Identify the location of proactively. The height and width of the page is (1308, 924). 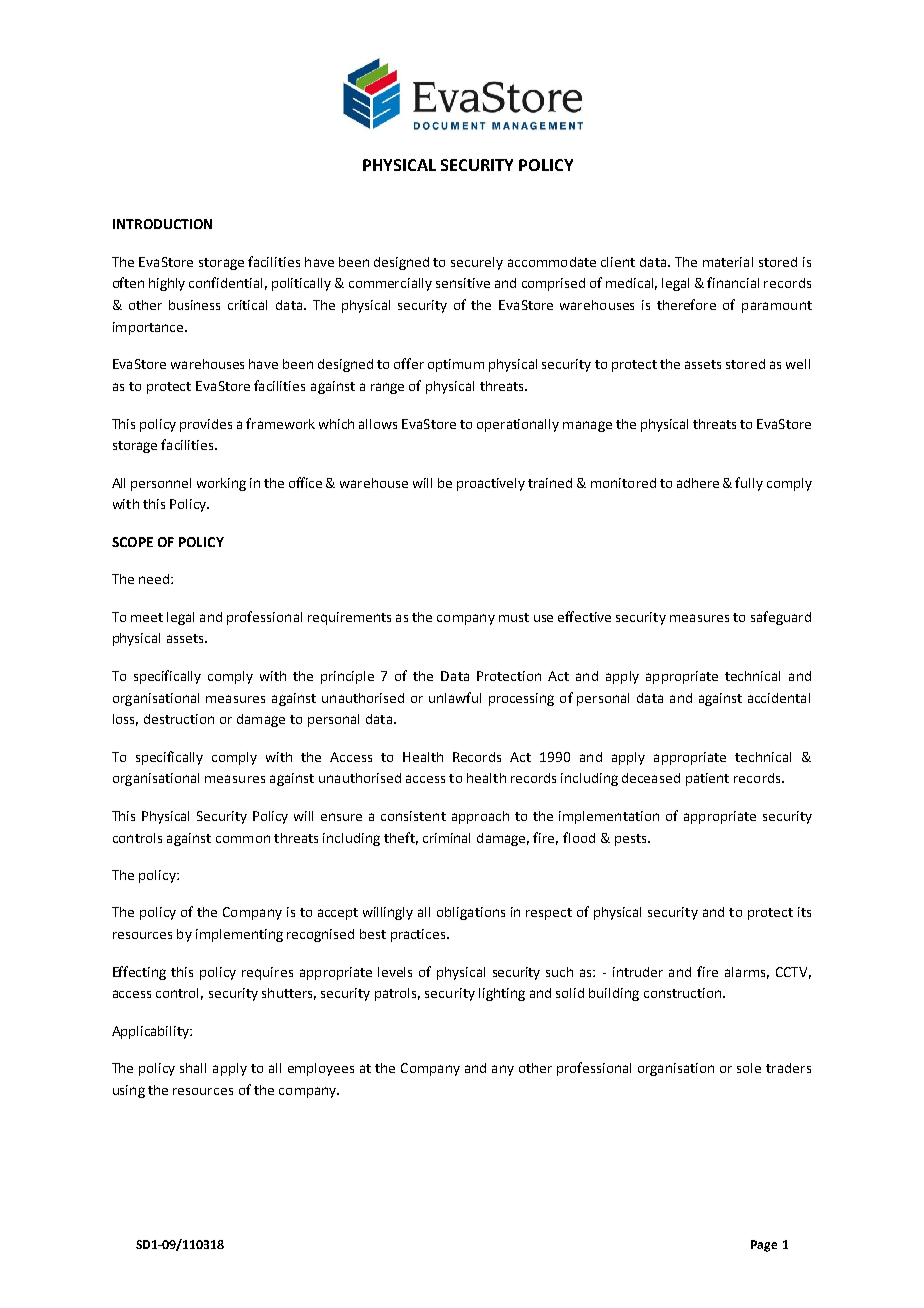
(491, 484).
